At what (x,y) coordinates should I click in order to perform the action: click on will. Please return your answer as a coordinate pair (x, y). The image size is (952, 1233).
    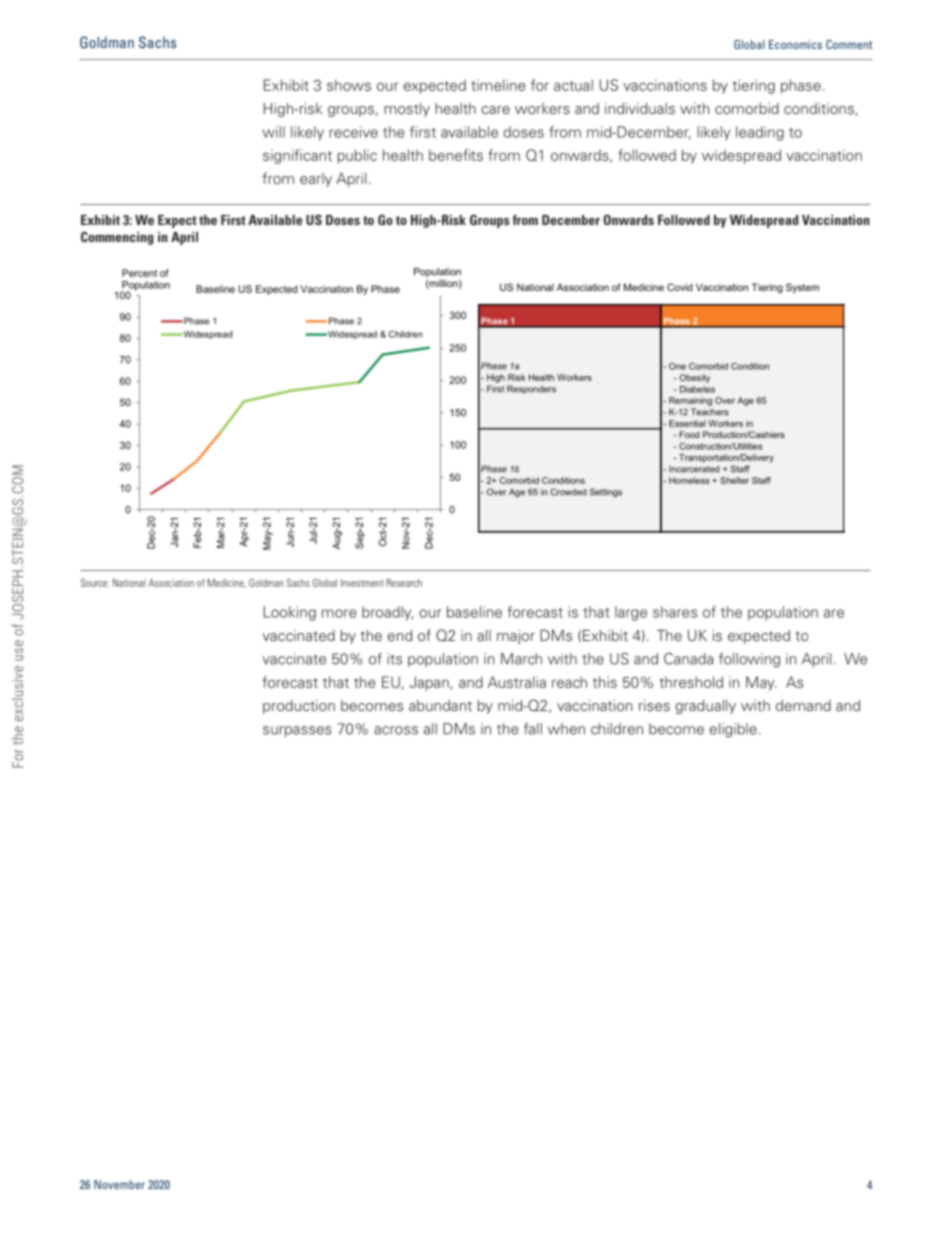
    Looking at the image, I should click on (274, 132).
